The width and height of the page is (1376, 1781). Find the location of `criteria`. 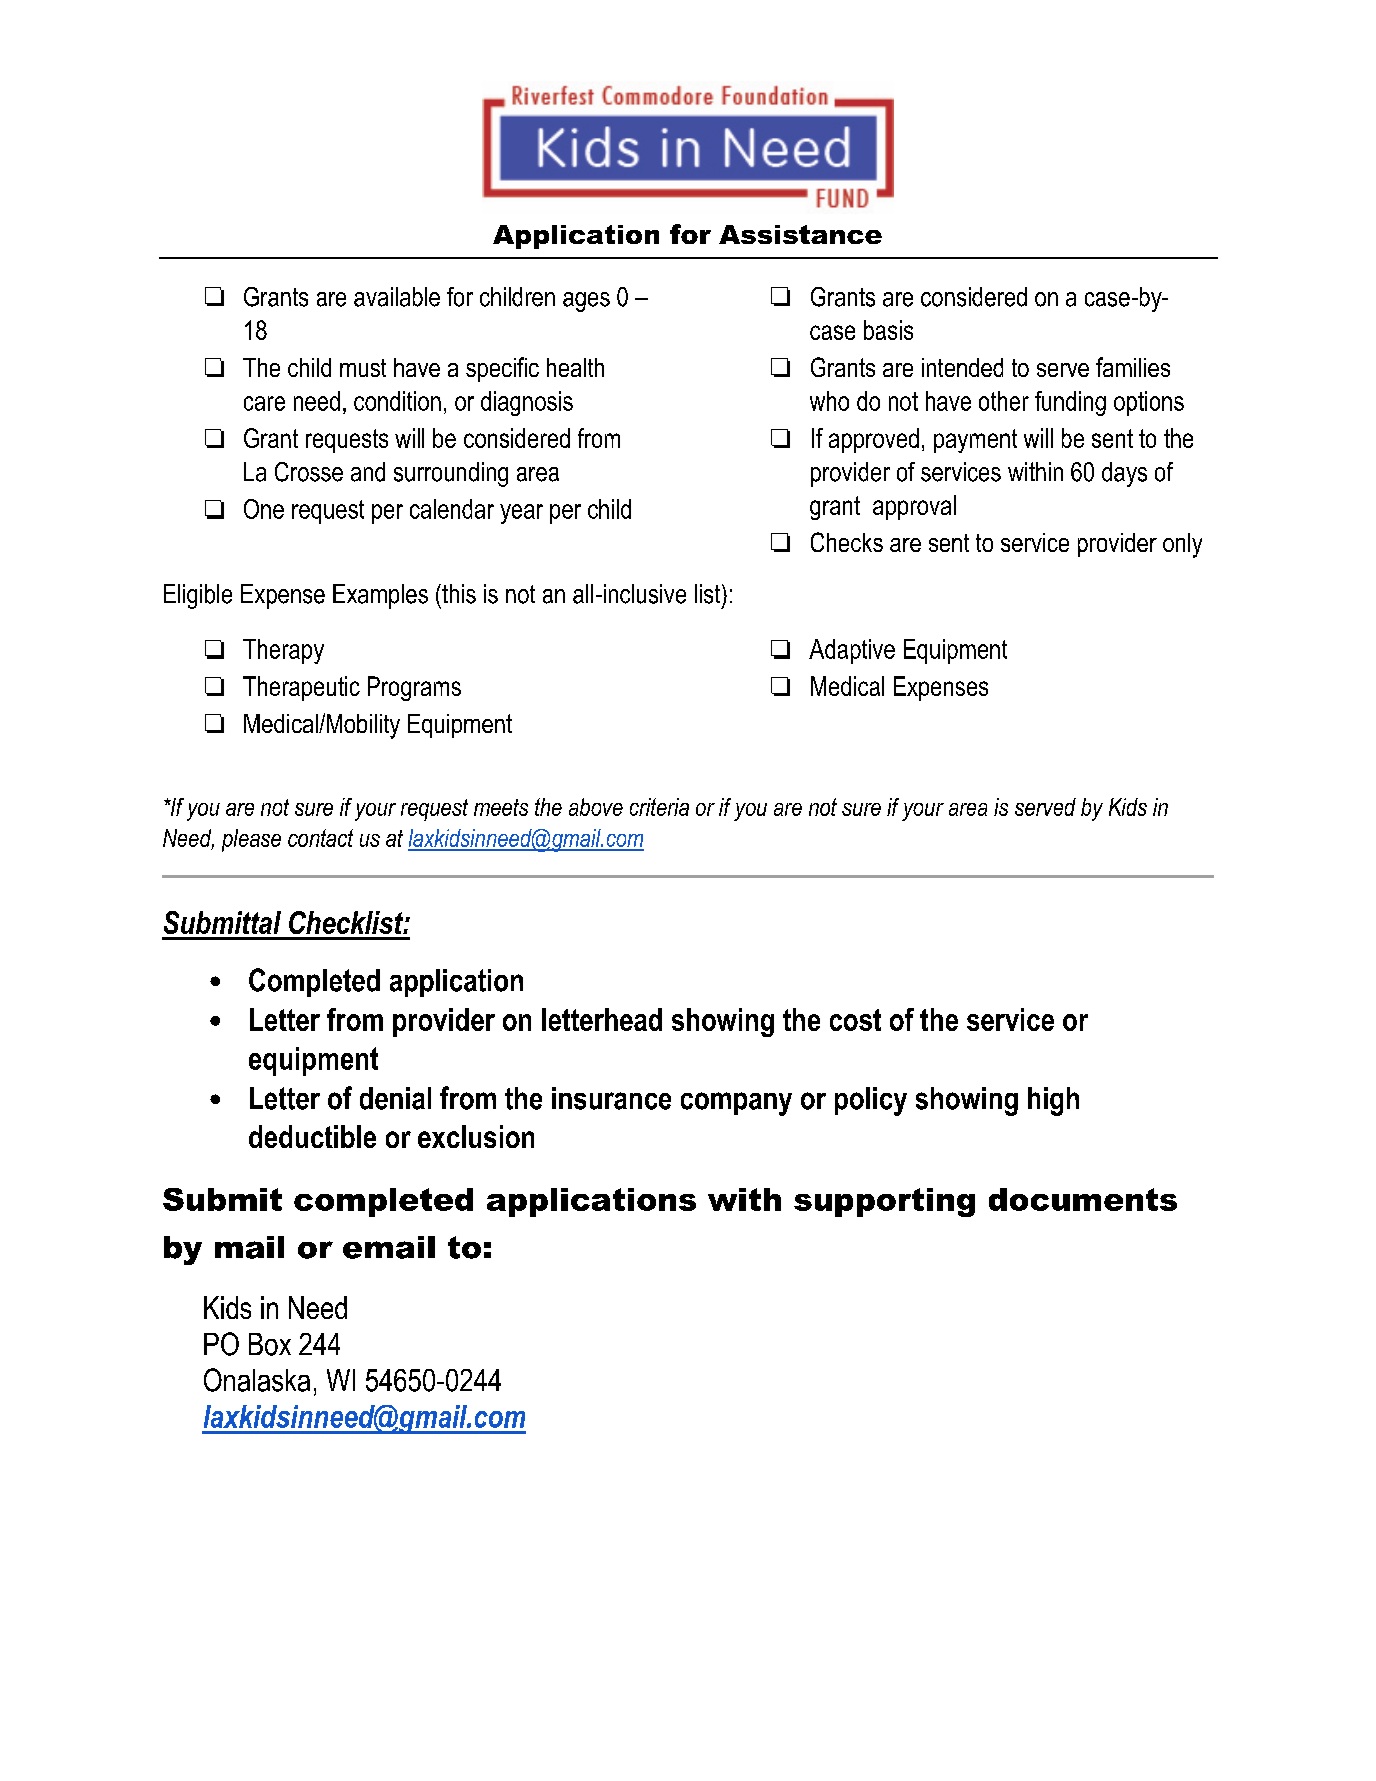

criteria is located at coordinates (659, 807).
